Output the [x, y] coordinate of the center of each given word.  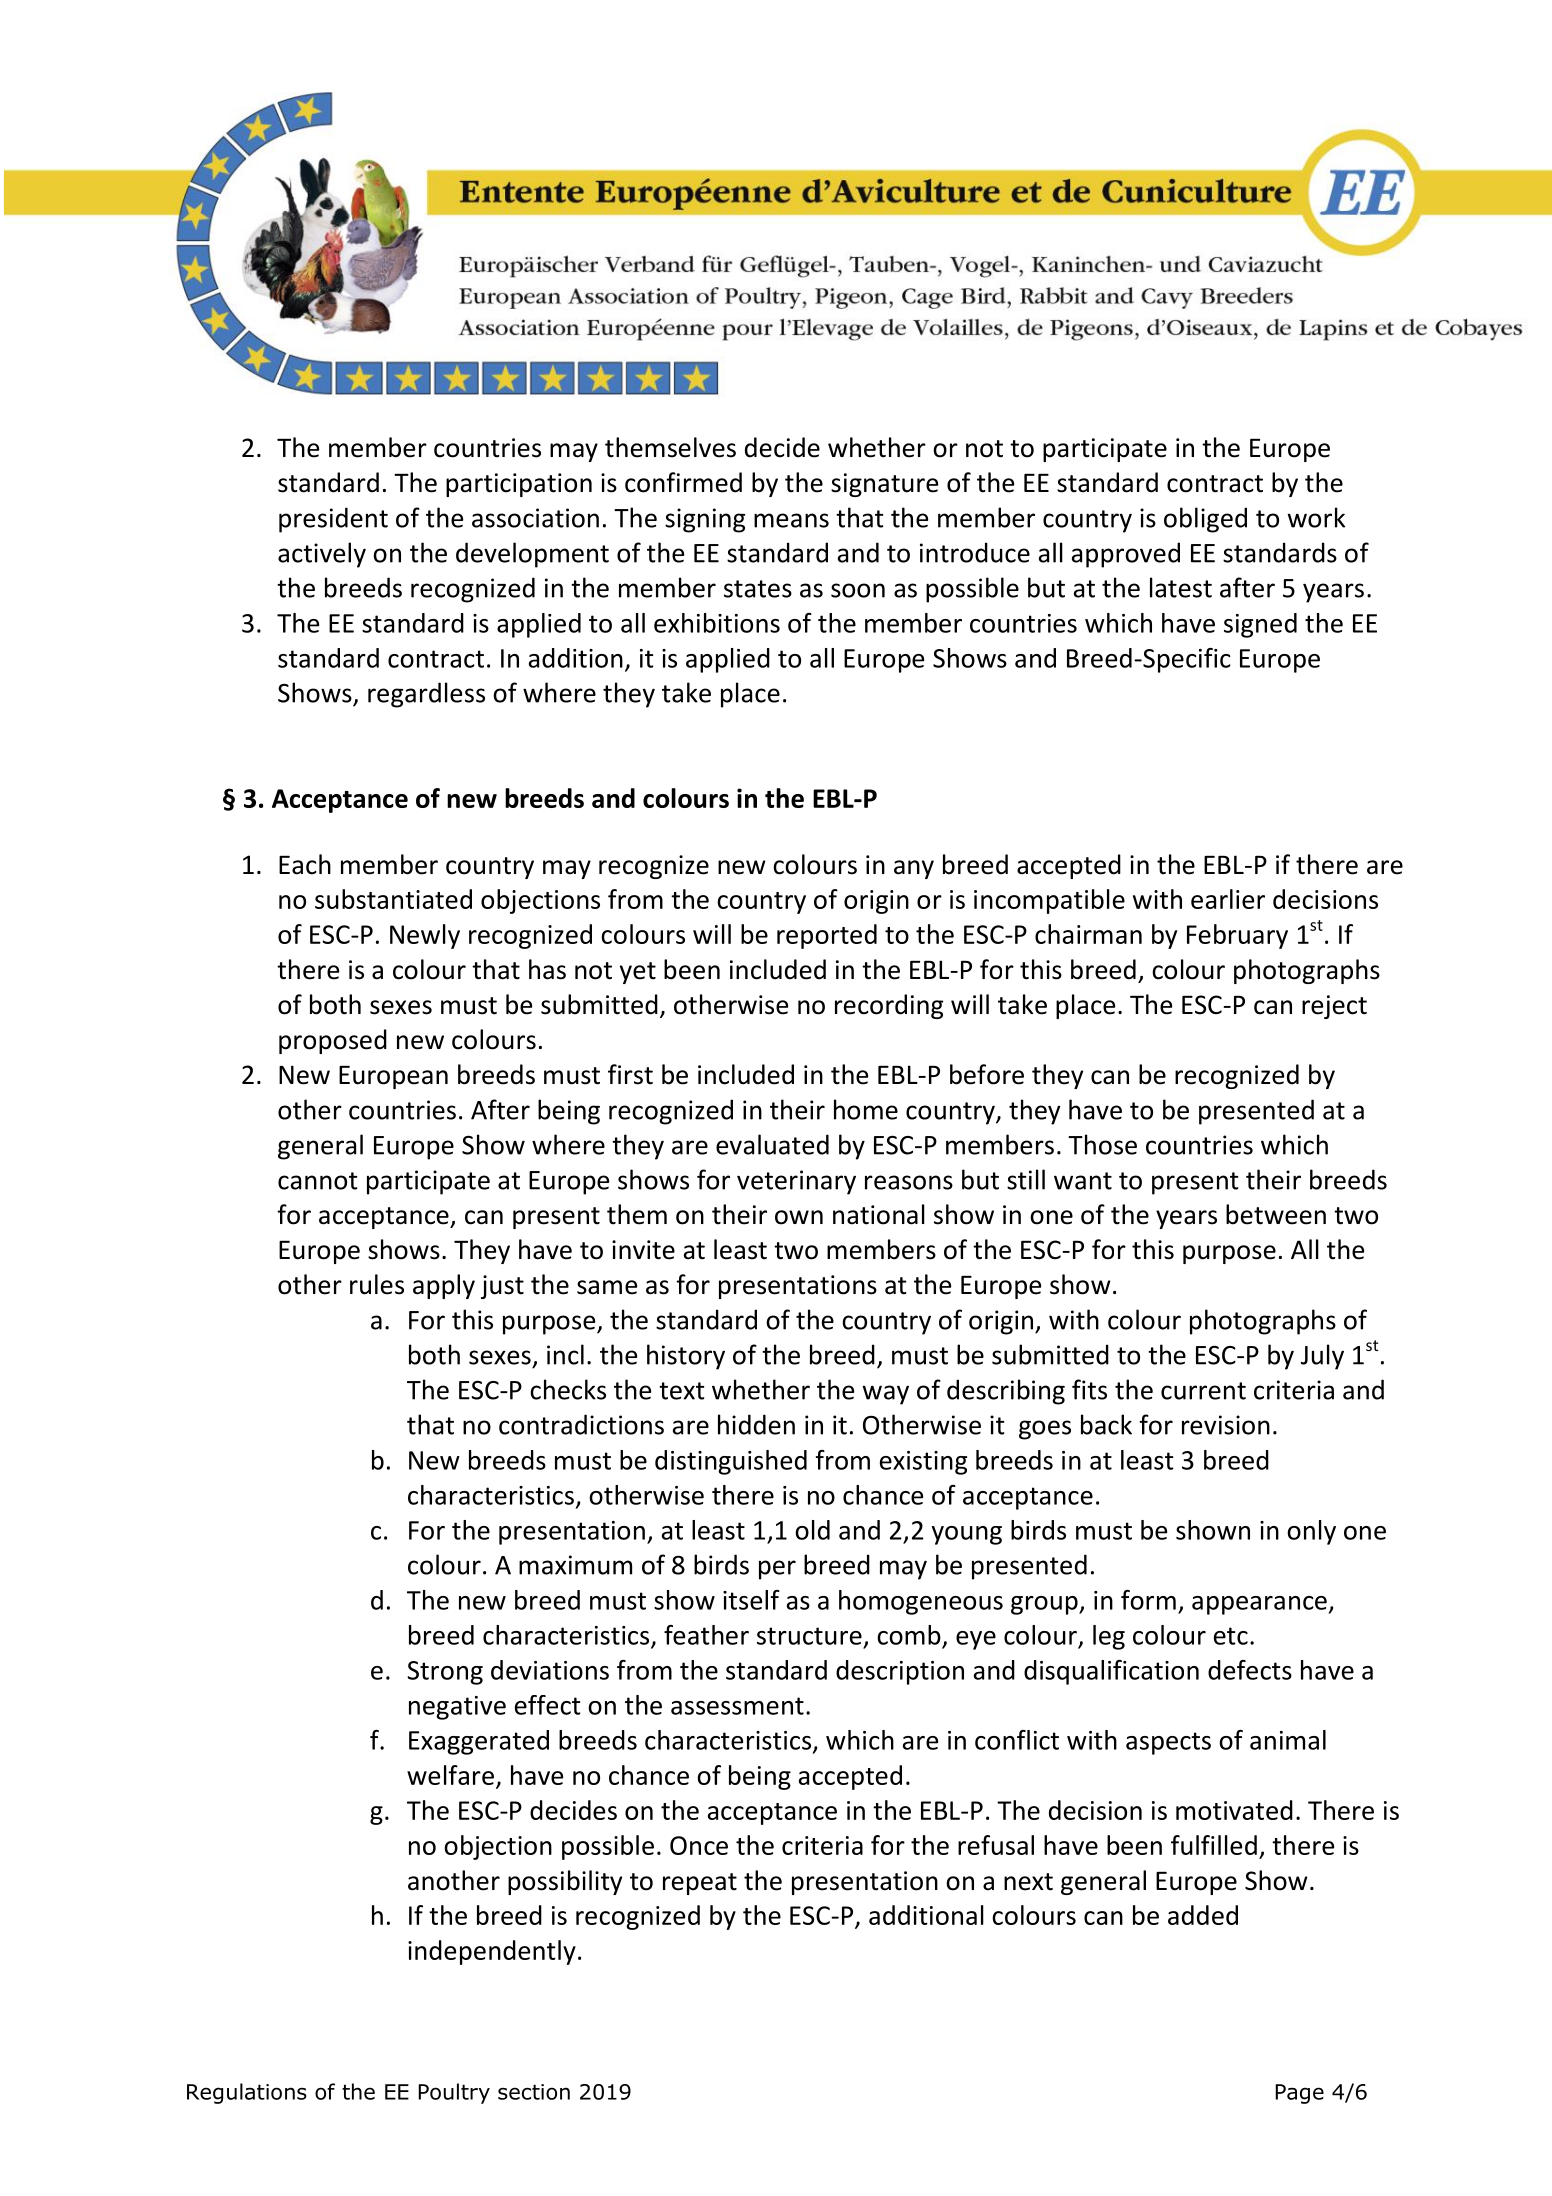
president [333, 520]
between [1276, 1214]
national [879, 1214]
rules [377, 1284]
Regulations [247, 2093]
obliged [1205, 520]
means [791, 520]
